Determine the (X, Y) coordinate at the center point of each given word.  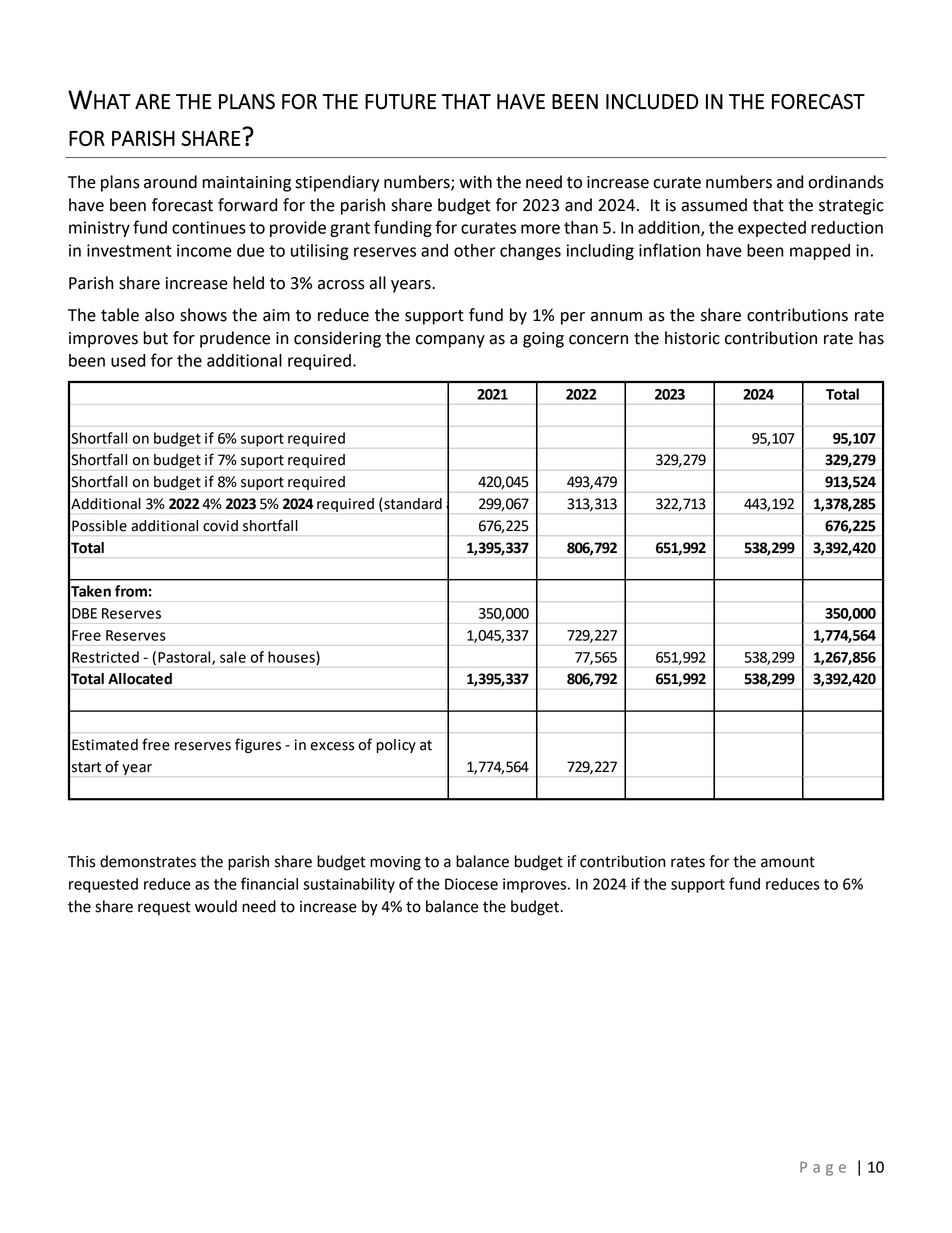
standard (412, 505)
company (450, 341)
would (216, 906)
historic (692, 338)
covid (220, 526)
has (871, 338)
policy (396, 746)
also (159, 315)
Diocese (471, 884)
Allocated (140, 679)
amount (788, 862)
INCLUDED (652, 102)
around (170, 182)
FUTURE (400, 102)
